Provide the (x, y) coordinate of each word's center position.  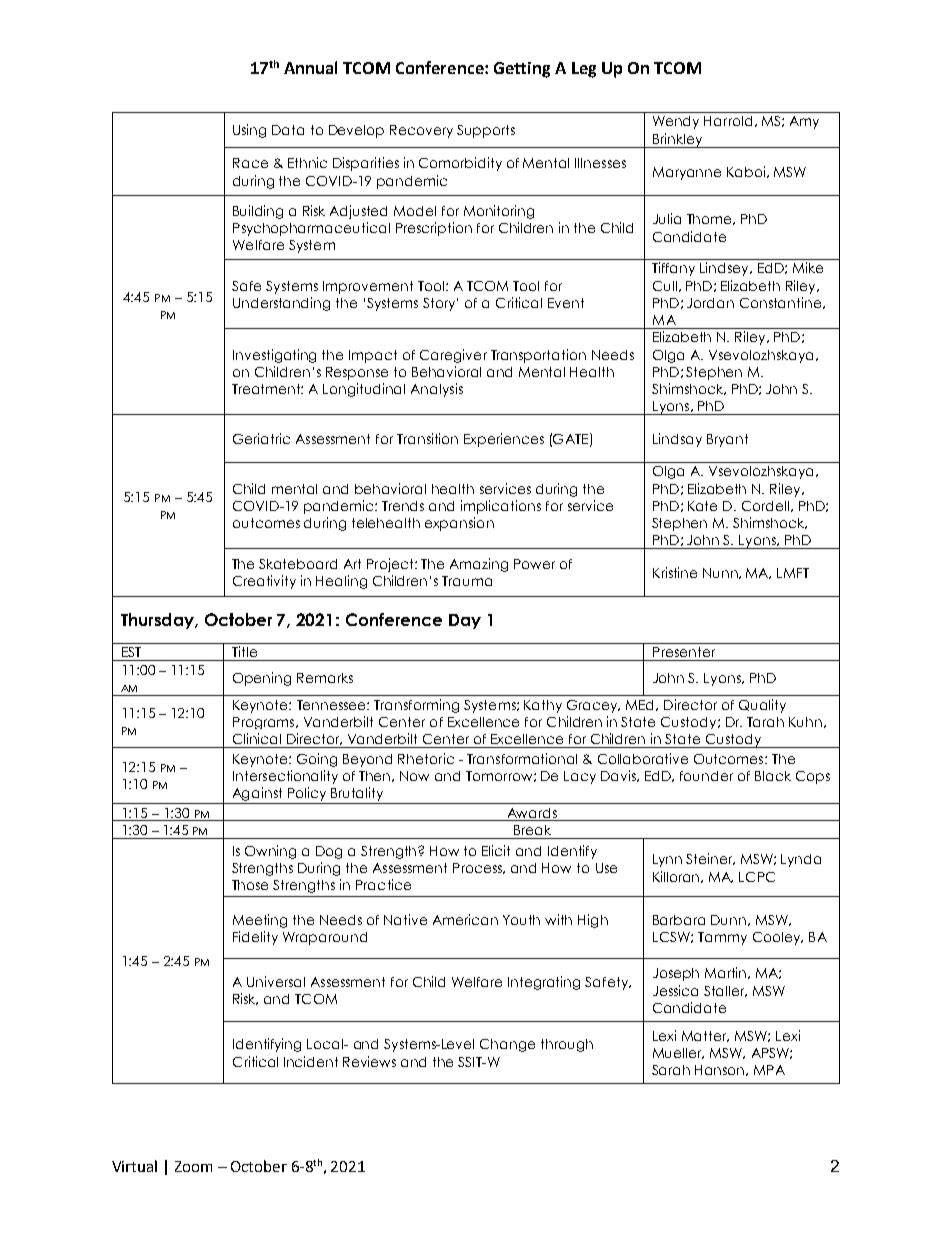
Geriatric (261, 438)
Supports (486, 131)
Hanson (721, 1070)
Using (249, 131)
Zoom (193, 1166)
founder (706, 776)
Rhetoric (426, 758)
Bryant (727, 440)
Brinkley (678, 140)
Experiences (504, 440)
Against (257, 794)
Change (507, 1045)
